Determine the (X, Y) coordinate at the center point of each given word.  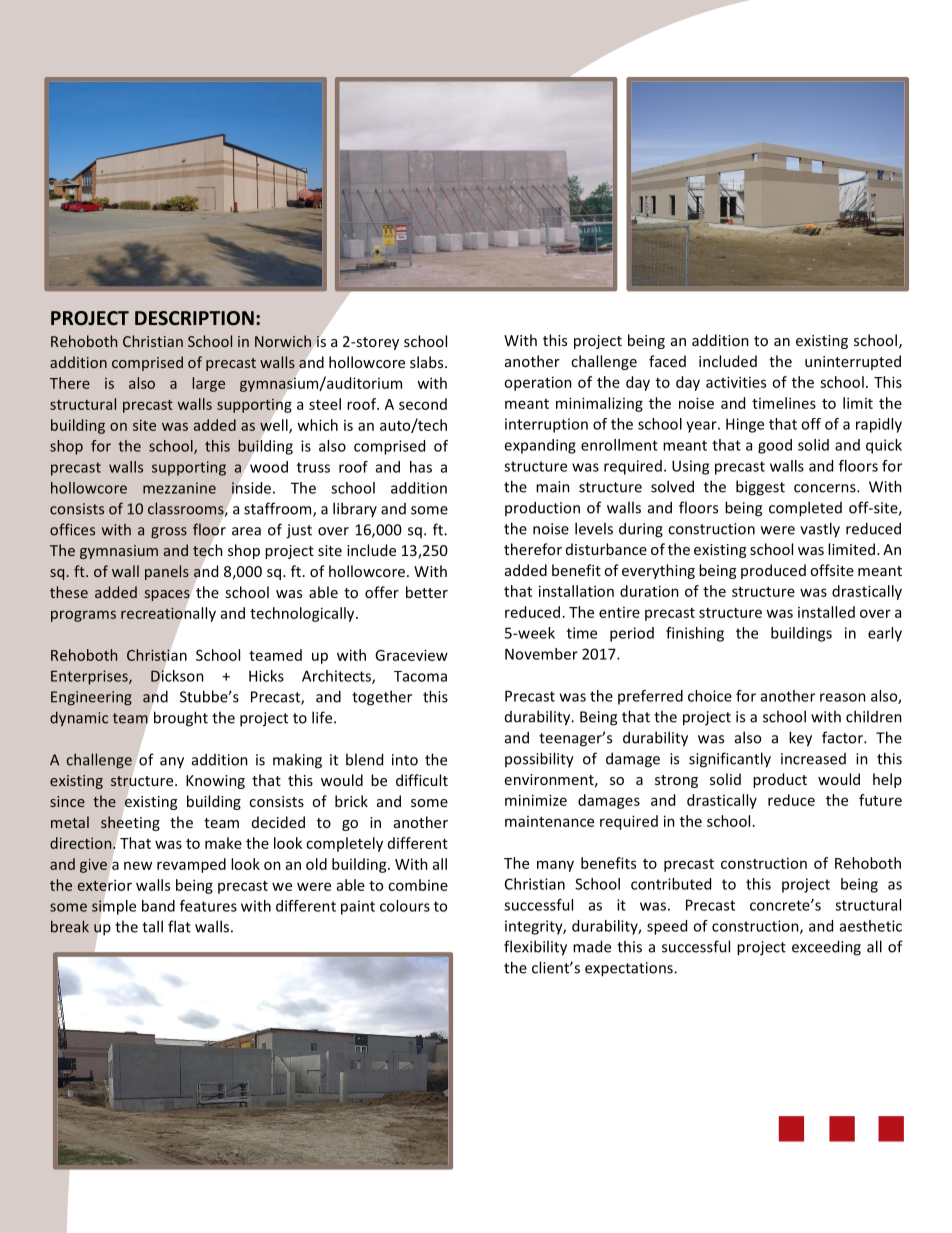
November (541, 654)
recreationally (168, 614)
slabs (428, 362)
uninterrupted (853, 362)
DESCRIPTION (194, 318)
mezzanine (179, 488)
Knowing (215, 782)
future (880, 800)
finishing (695, 634)
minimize (536, 800)
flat (179, 926)
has (421, 467)
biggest (760, 488)
